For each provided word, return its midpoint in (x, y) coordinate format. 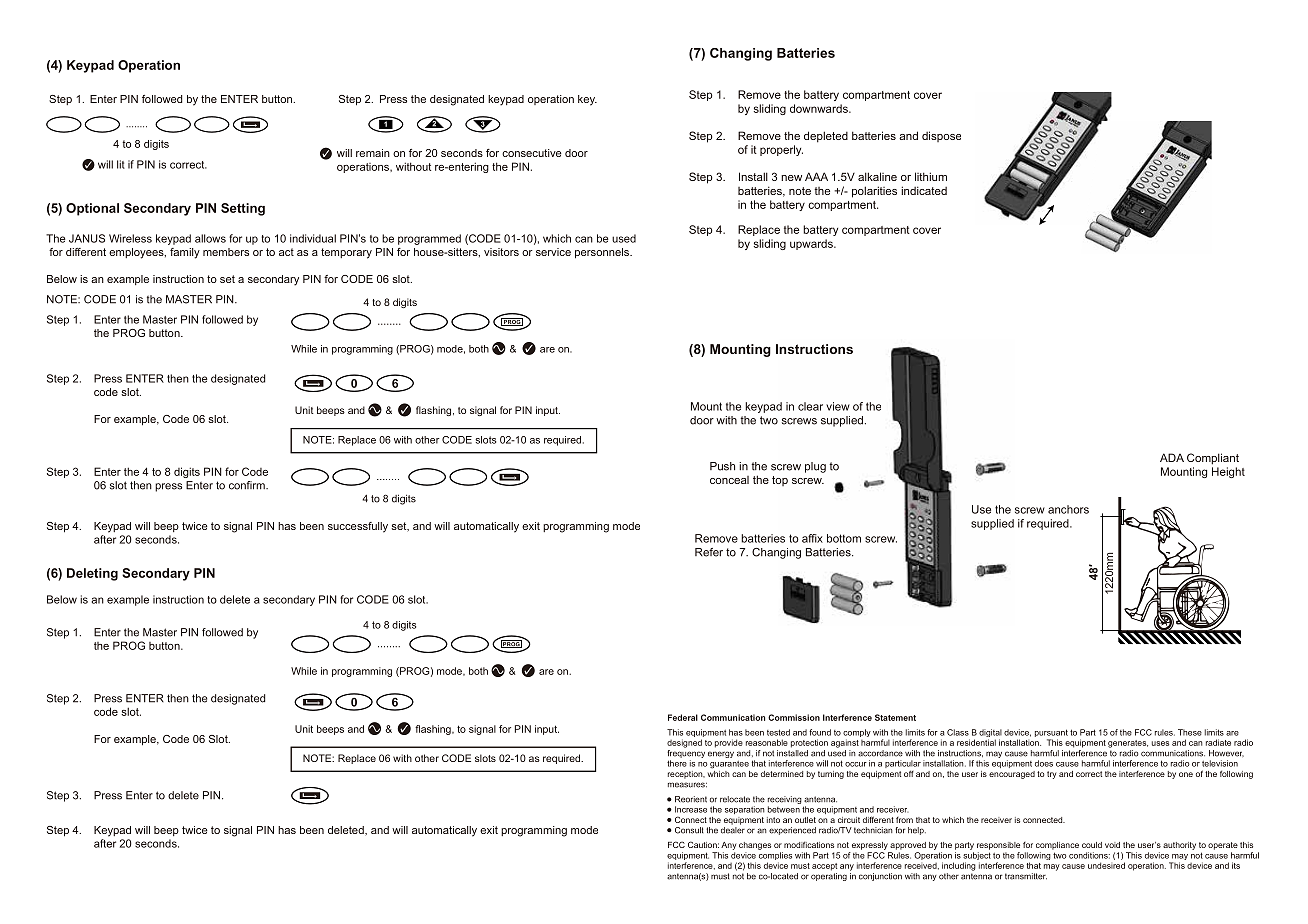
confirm (248, 485)
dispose (941, 136)
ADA (1172, 457)
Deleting (92, 574)
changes (755, 846)
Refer (709, 552)
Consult (689, 830)
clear (810, 406)
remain (373, 153)
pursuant (1051, 734)
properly (781, 150)
